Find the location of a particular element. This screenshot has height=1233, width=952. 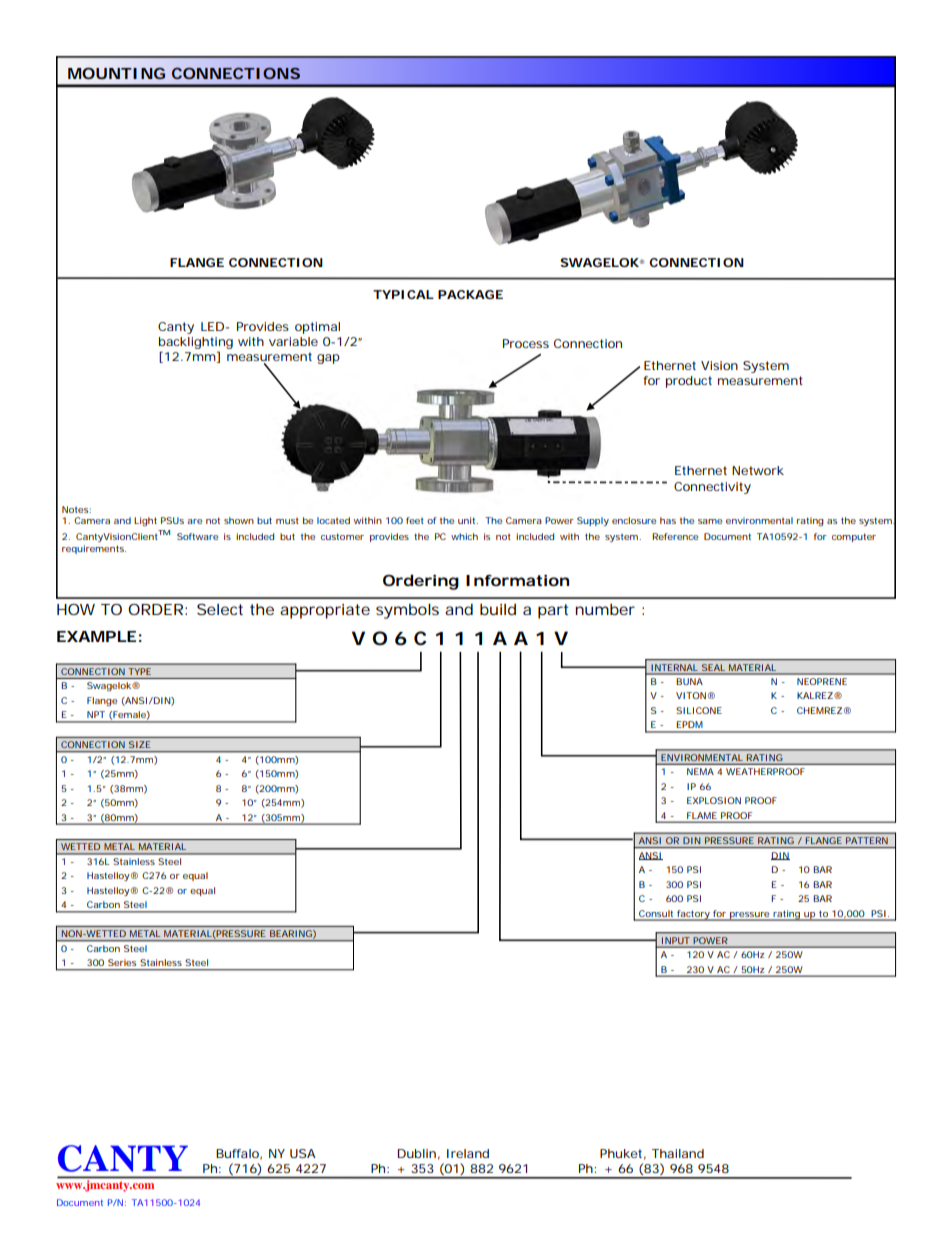

factory is located at coordinates (693, 915).
